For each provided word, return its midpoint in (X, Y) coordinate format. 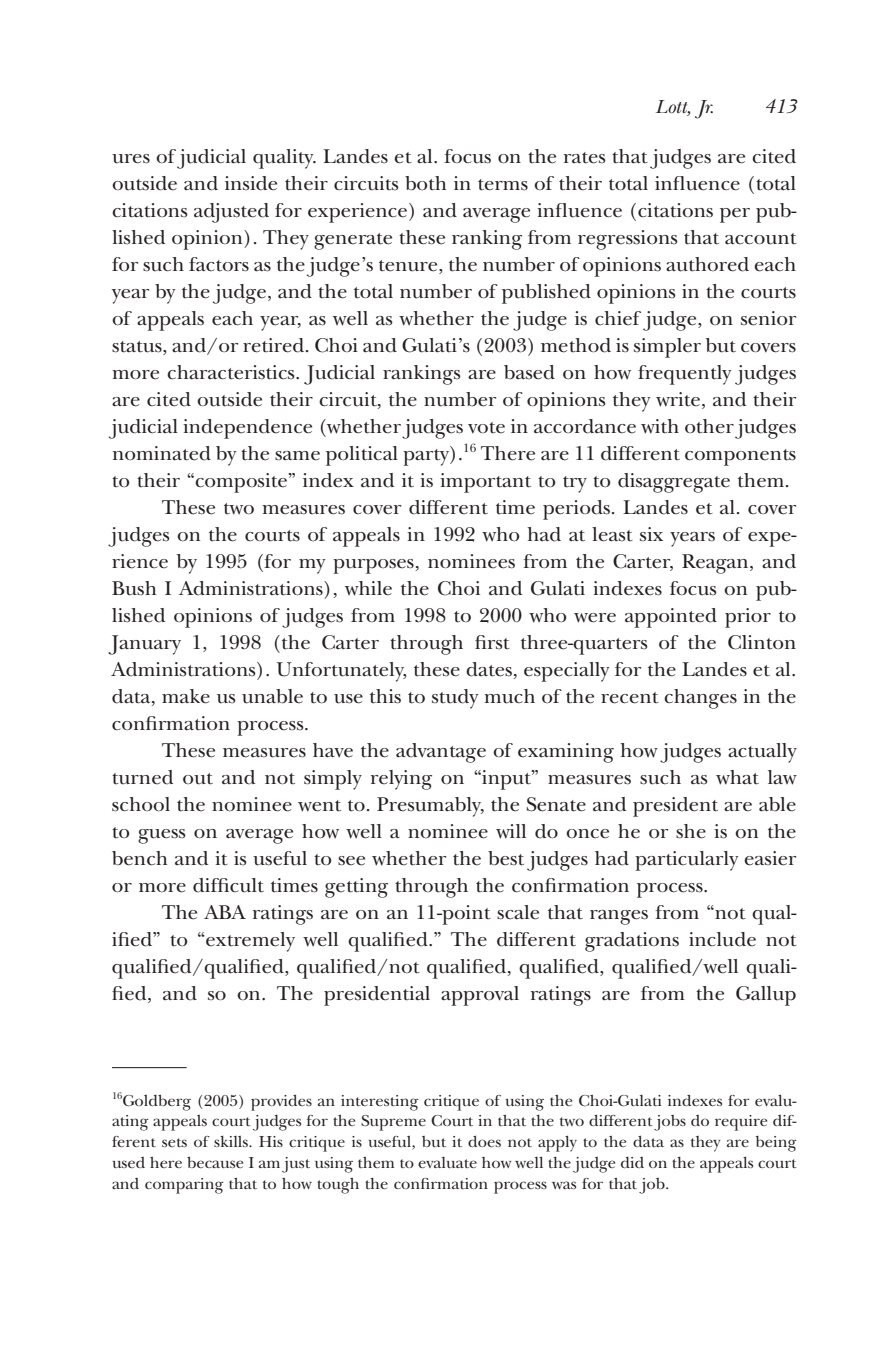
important (485, 483)
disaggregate (674, 483)
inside (251, 183)
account (761, 239)
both (425, 183)
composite (241, 483)
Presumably (430, 807)
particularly (686, 861)
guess (162, 836)
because (215, 1162)
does (484, 1141)
